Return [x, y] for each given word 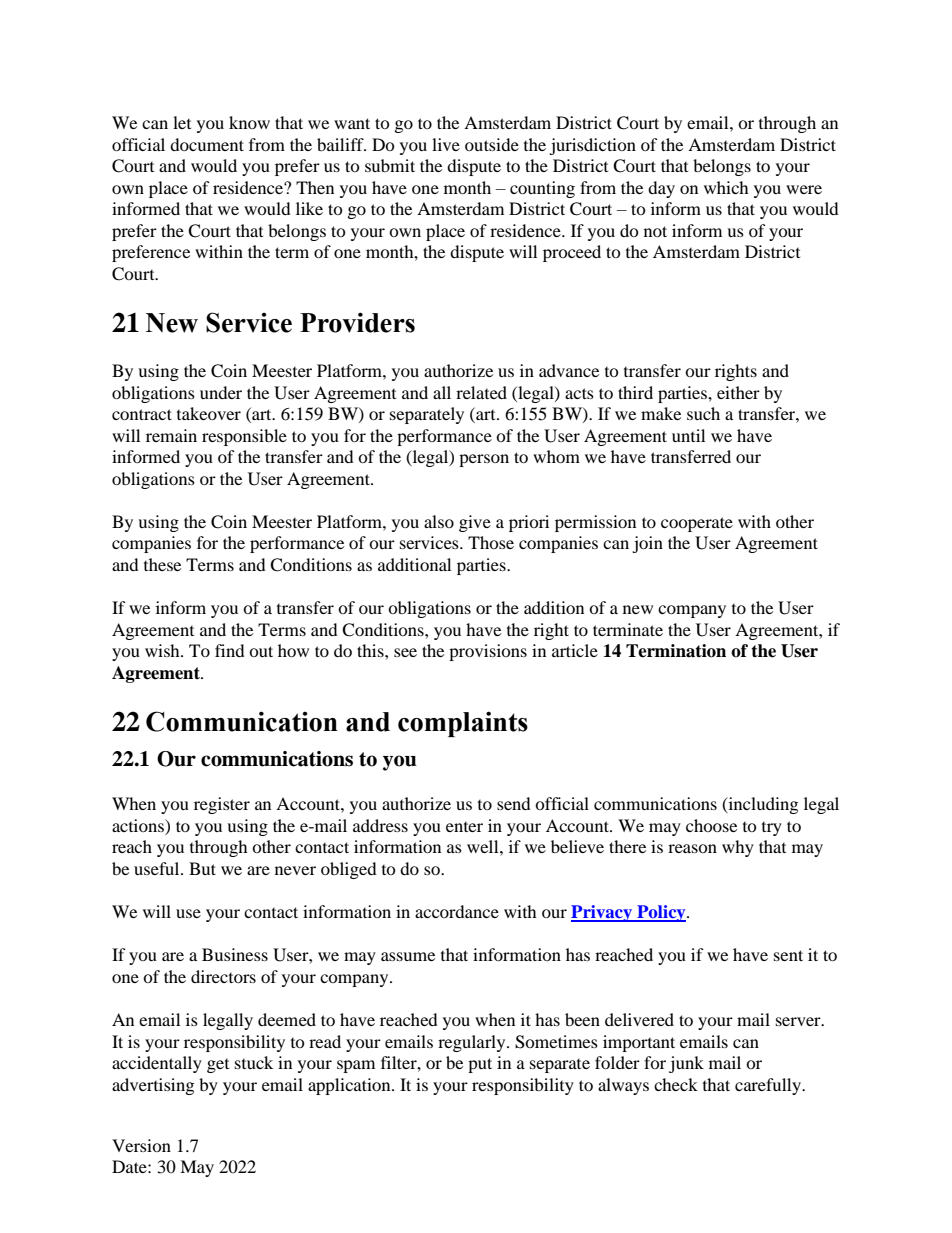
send [514, 803]
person [484, 460]
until [688, 435]
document [207, 144]
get [218, 1066]
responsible [244, 437]
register [222, 805]
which [726, 187]
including [762, 805]
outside [492, 144]
